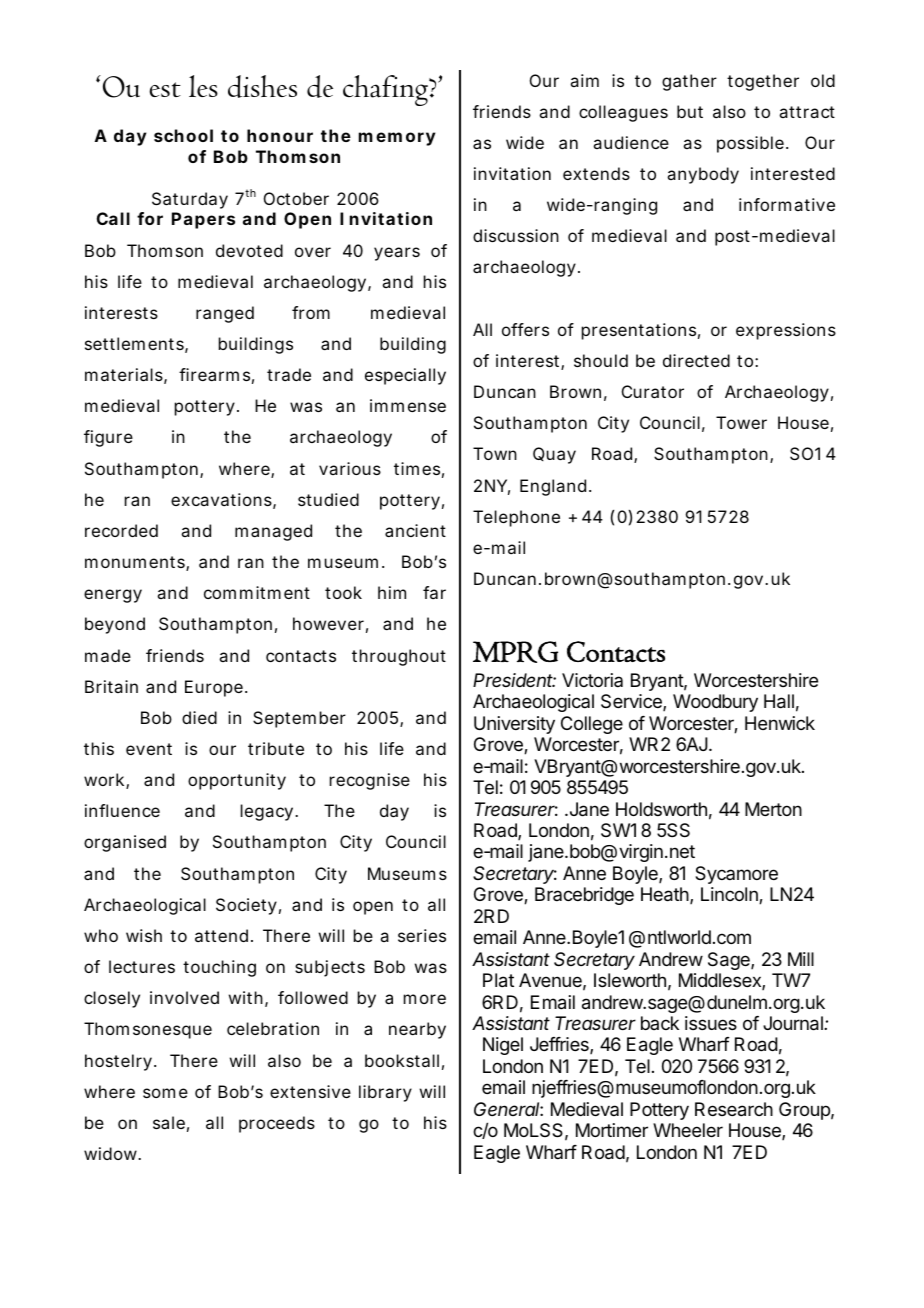  Describe the element at coordinates (397, 139) in the page. I see `memory` at that location.
